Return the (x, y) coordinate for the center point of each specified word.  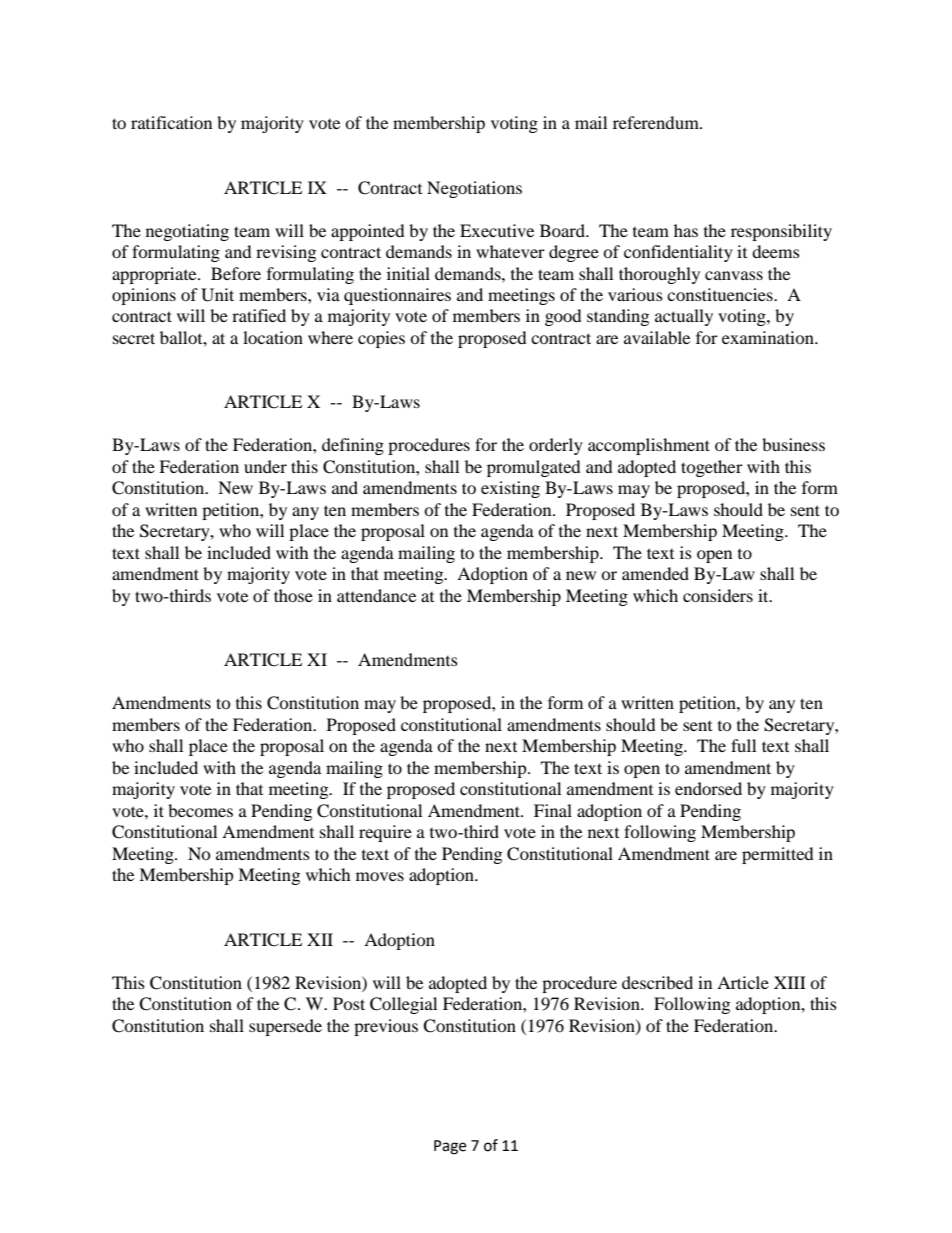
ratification (171, 122)
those (293, 595)
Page (450, 1147)
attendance (376, 595)
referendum (657, 122)
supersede (285, 1027)
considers (718, 595)
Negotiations (474, 189)
